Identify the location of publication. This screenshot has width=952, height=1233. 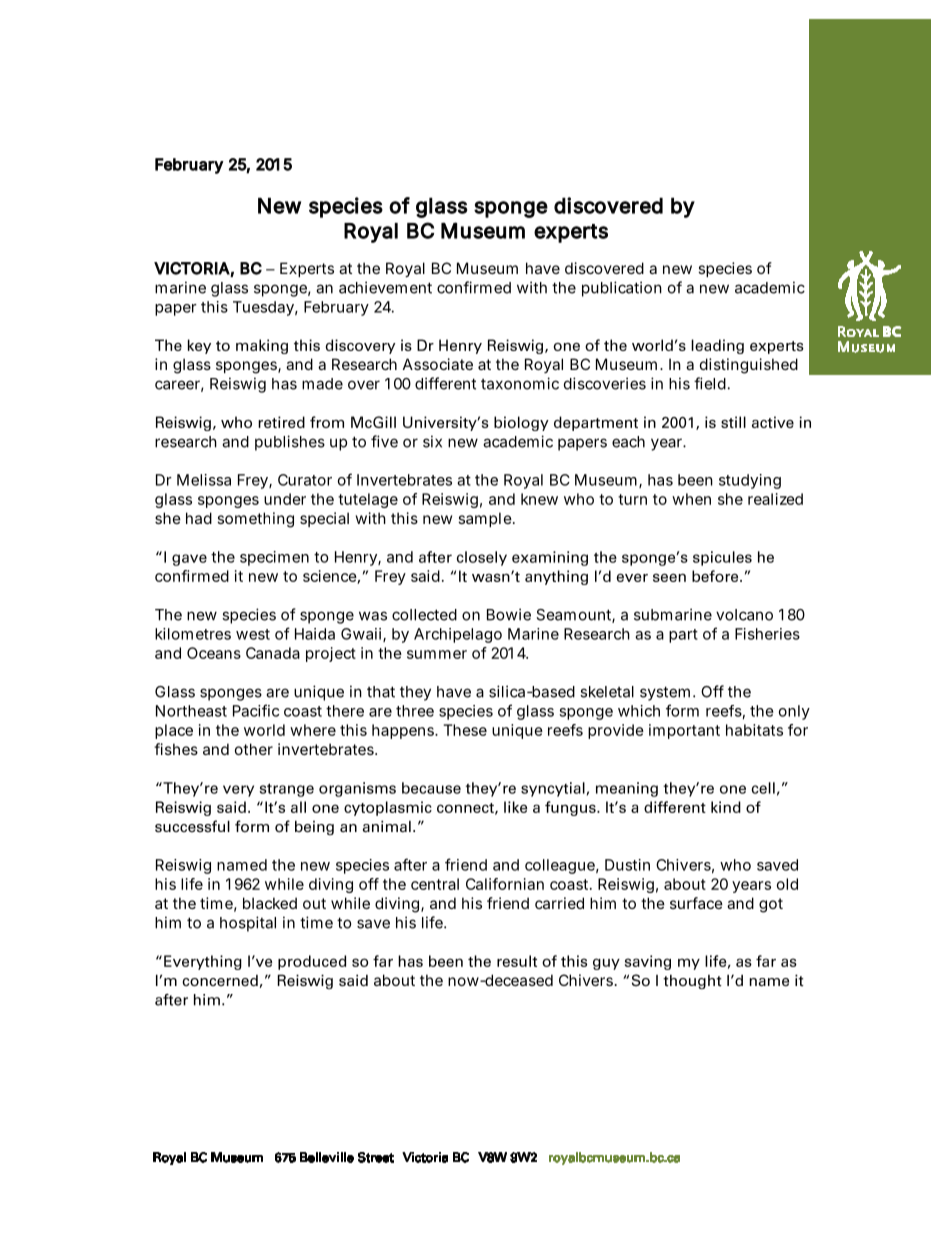
(622, 289).
